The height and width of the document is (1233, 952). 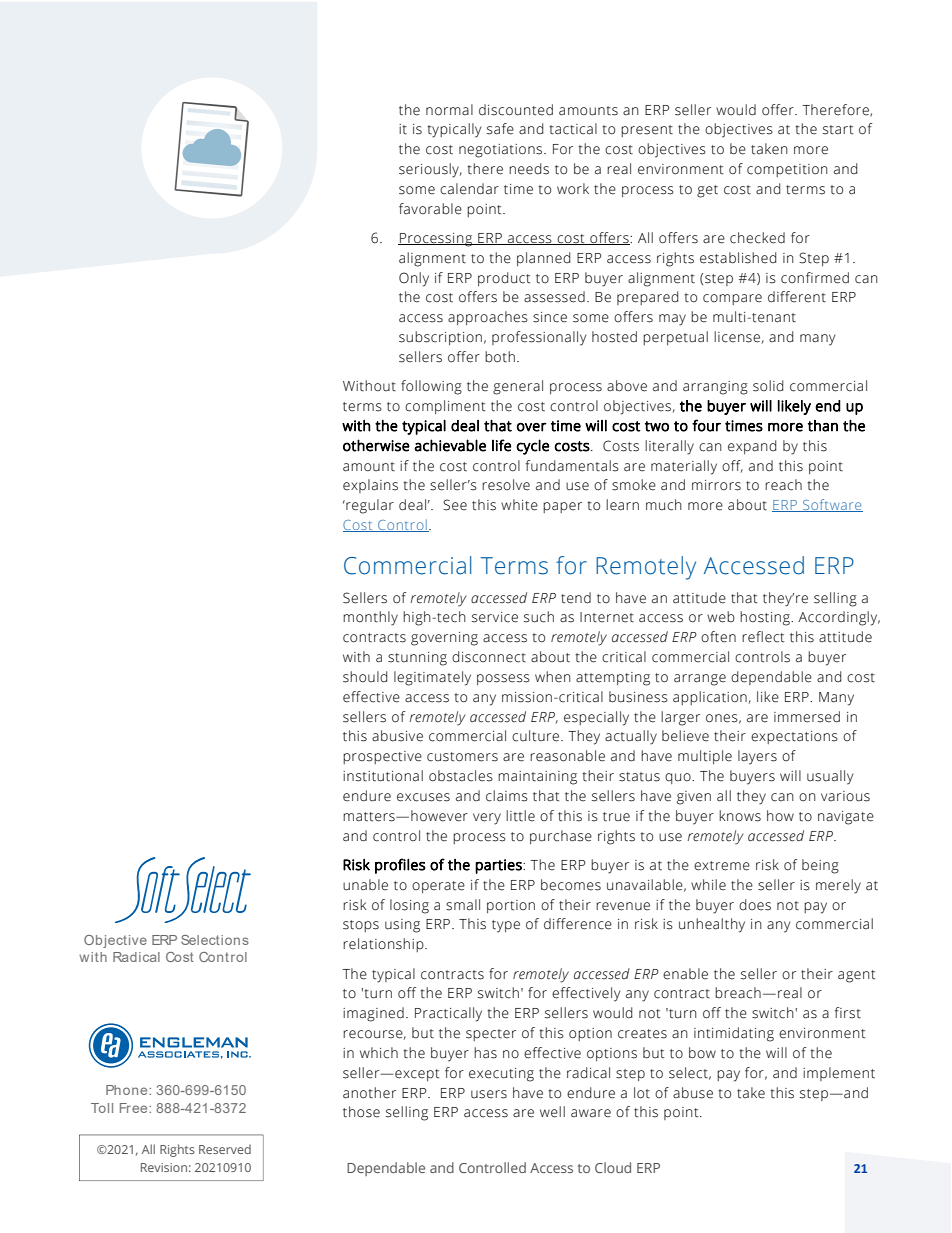 I want to click on stops, so click(x=361, y=926).
